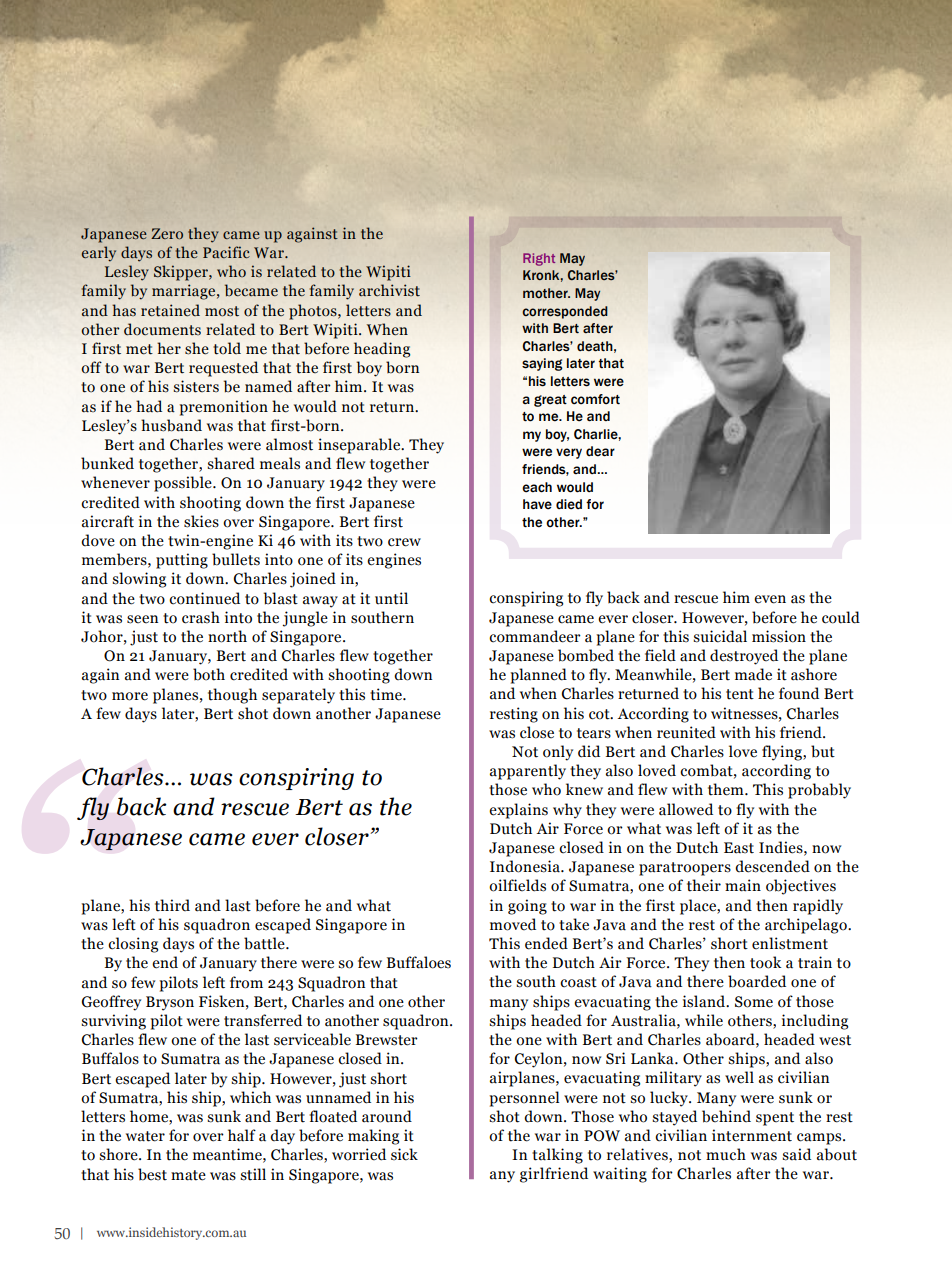  I want to click on sick, so click(404, 1154).
